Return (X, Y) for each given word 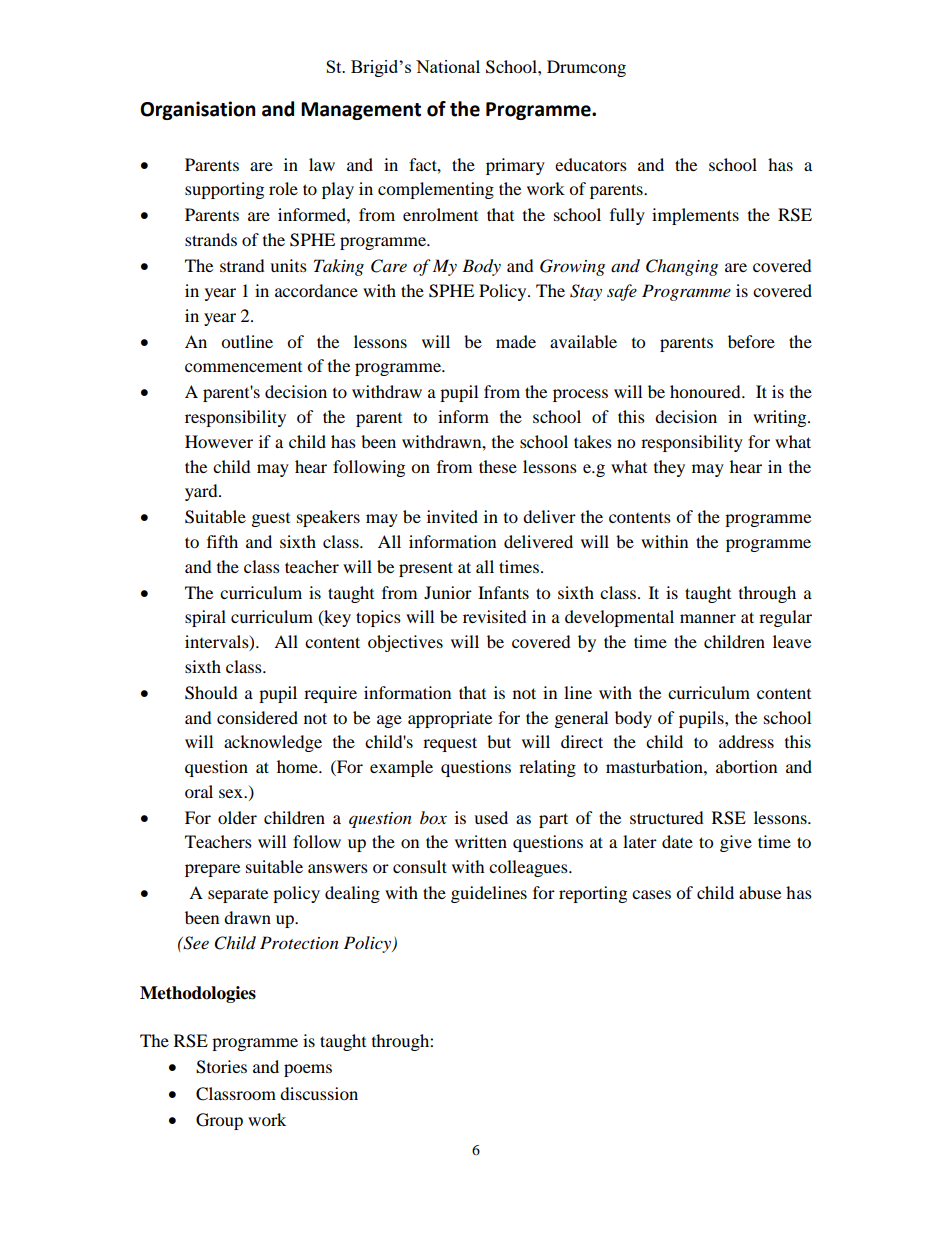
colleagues (529, 868)
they (669, 468)
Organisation (198, 110)
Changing (682, 267)
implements (695, 216)
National (448, 66)
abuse (760, 892)
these (498, 466)
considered (257, 717)
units (288, 265)
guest (271, 520)
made (516, 341)
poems (308, 1070)
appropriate (450, 719)
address (746, 741)
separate (238, 896)
